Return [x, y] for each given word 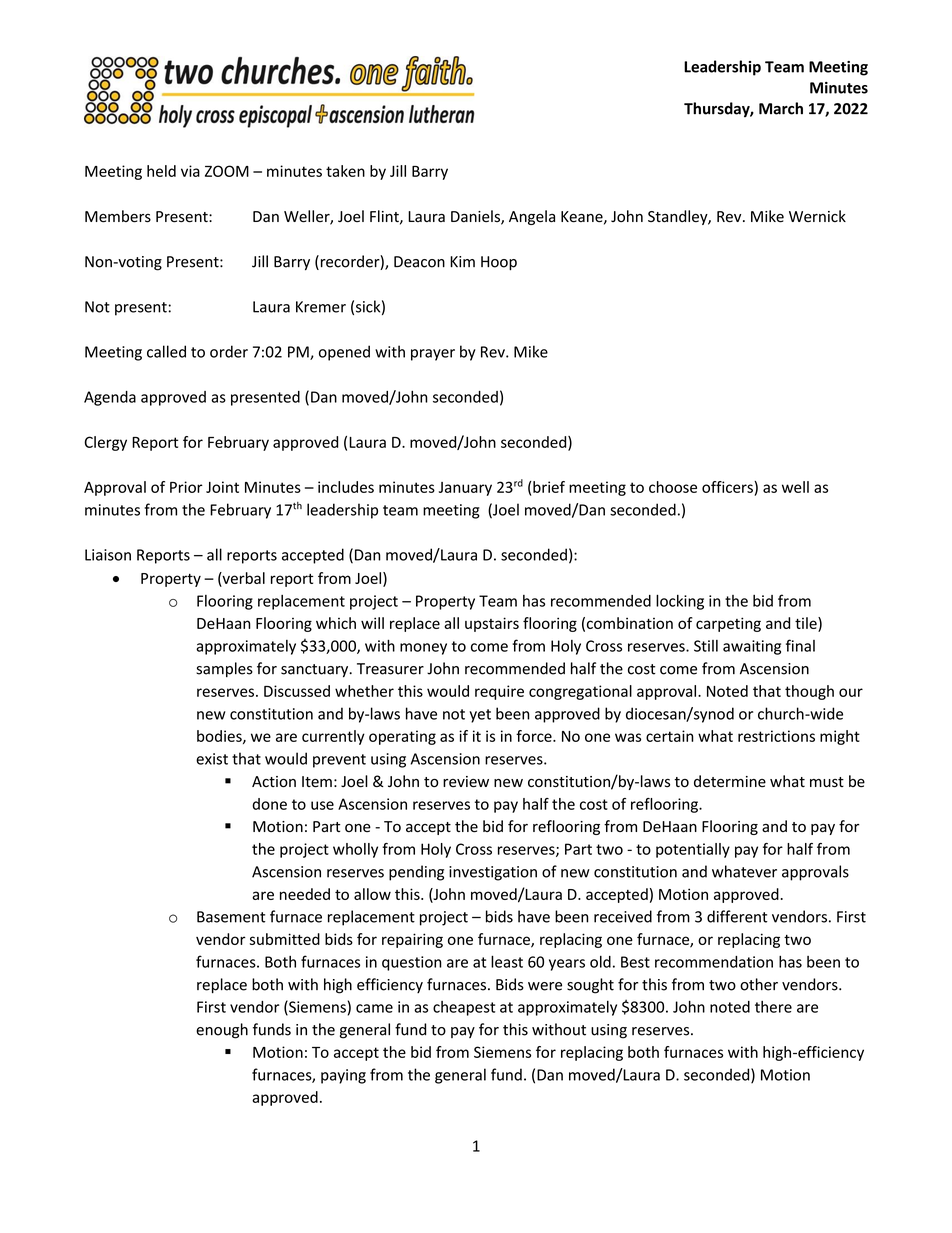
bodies [220, 737]
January [465, 489]
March [781, 108]
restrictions [776, 736]
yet [480, 716]
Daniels [476, 217]
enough [222, 1031]
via [190, 171]
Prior [186, 487]
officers [728, 487]
